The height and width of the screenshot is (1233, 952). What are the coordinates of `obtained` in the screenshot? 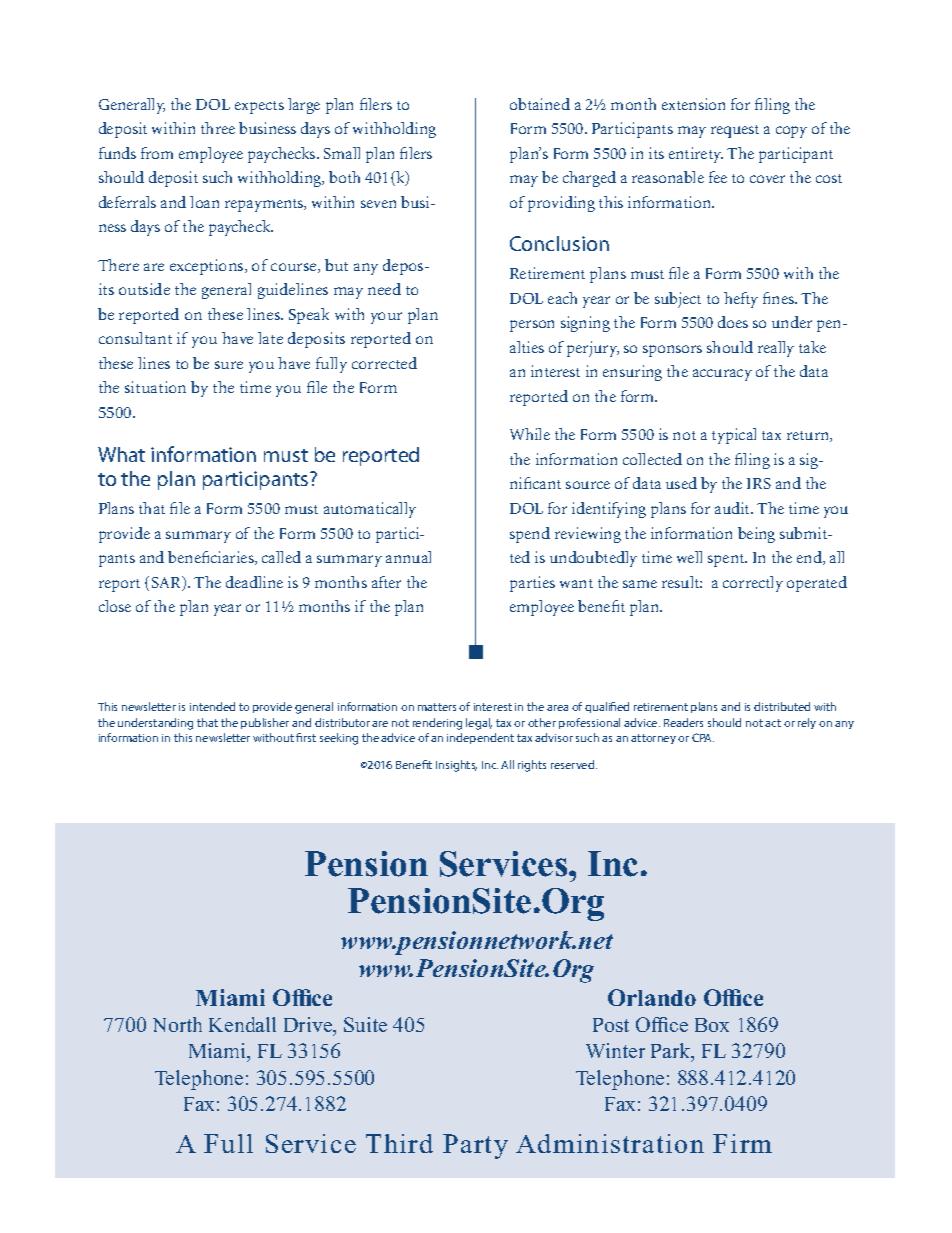 It's located at (540, 104).
